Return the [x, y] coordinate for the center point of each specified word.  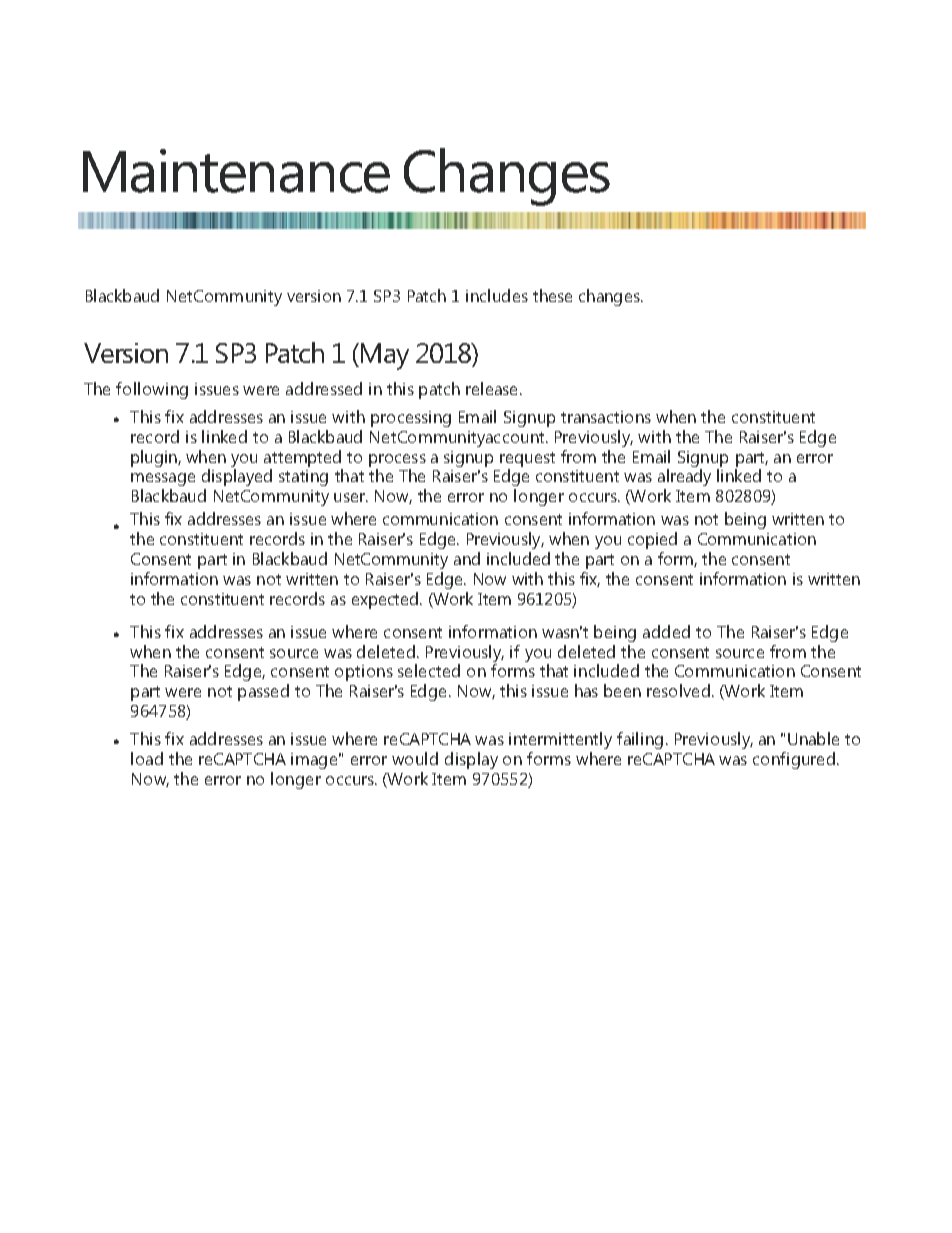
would [415, 758]
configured [794, 760]
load [147, 758]
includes [497, 295]
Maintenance [236, 171]
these [552, 295]
